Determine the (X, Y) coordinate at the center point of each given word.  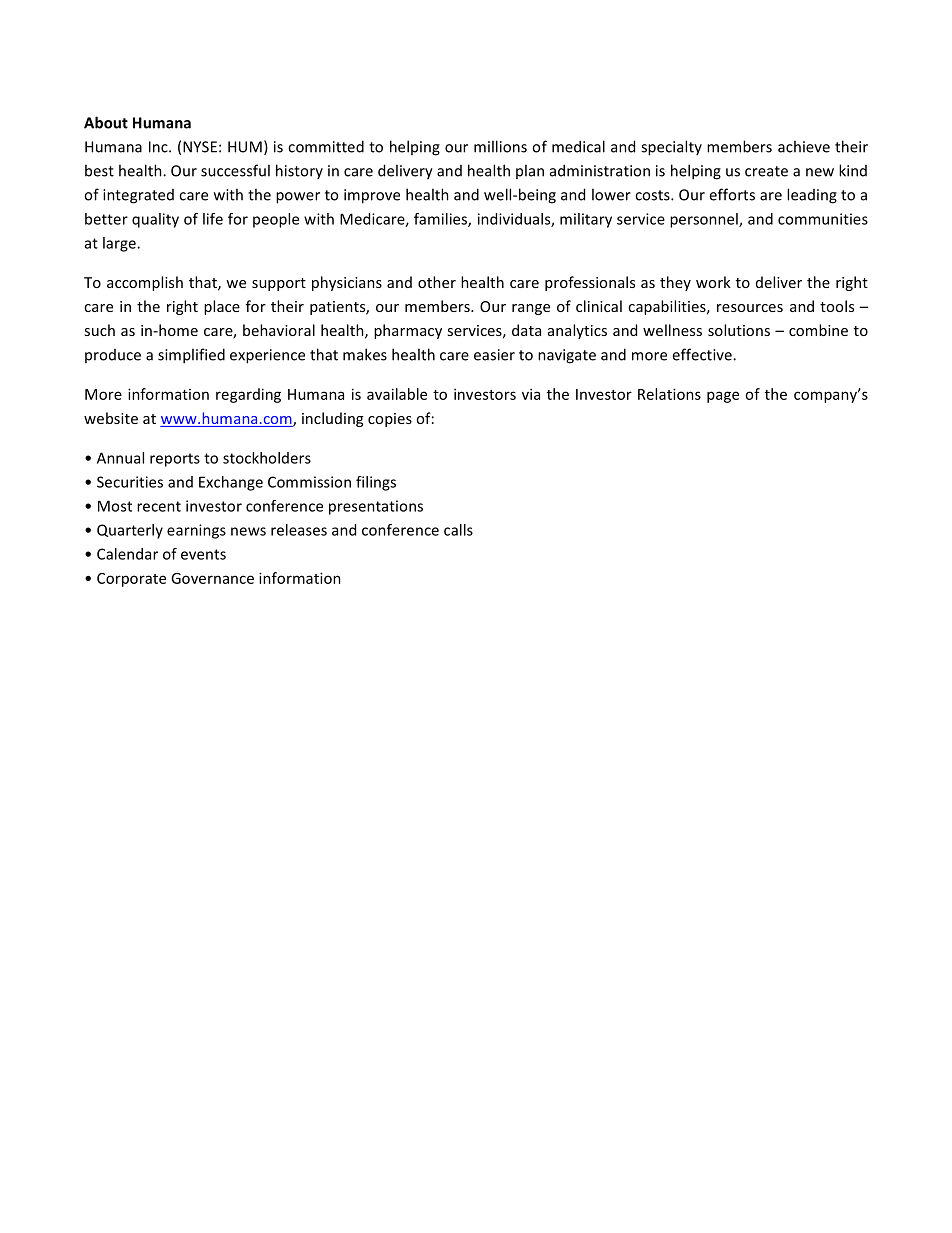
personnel (705, 220)
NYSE (200, 147)
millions (500, 146)
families (441, 220)
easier (494, 355)
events (203, 554)
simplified (191, 356)
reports (175, 460)
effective (703, 354)
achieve (804, 146)
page (723, 397)
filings (376, 483)
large (120, 244)
